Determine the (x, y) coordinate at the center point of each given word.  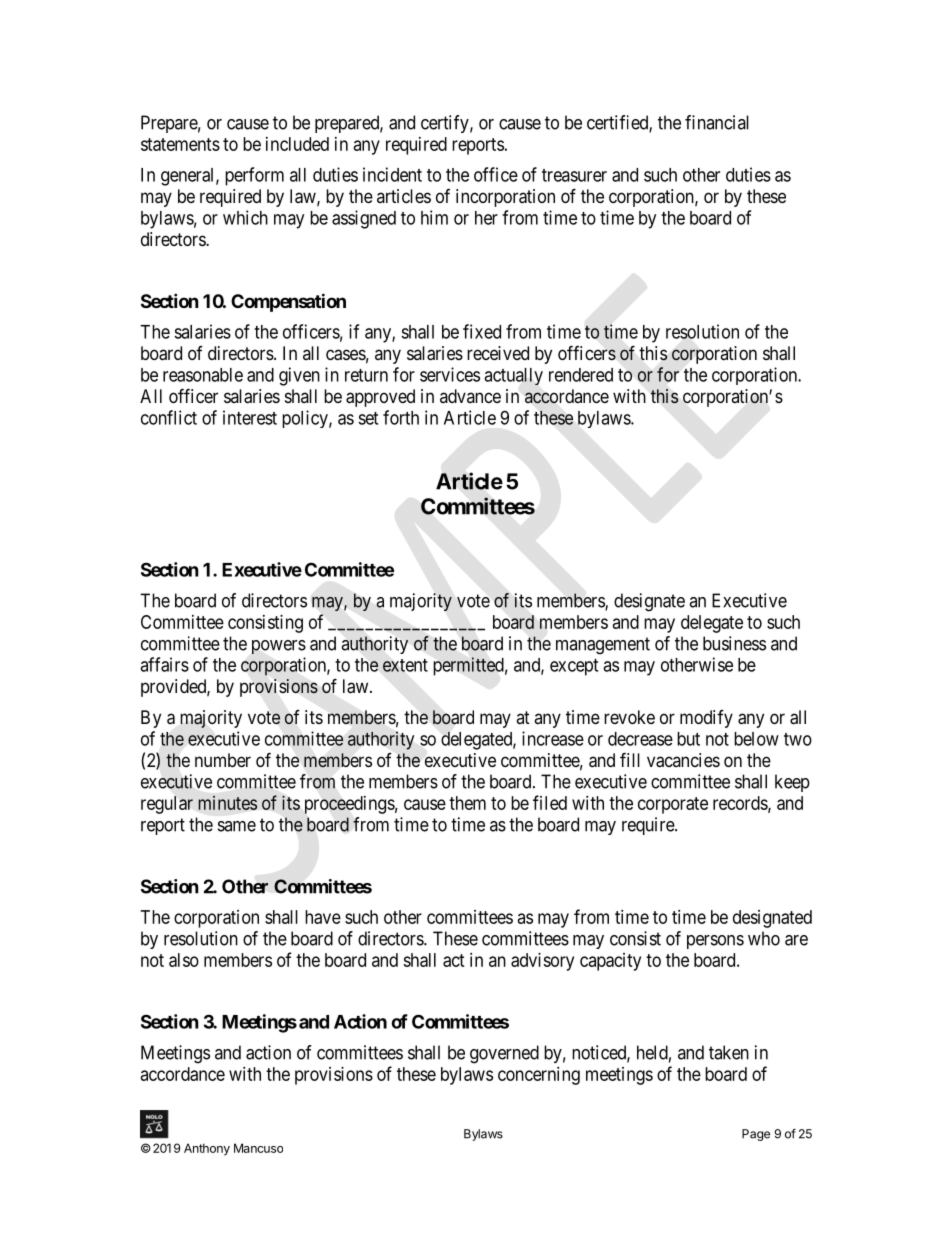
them (467, 803)
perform (254, 176)
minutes (227, 803)
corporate (673, 805)
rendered (581, 375)
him (434, 217)
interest (250, 417)
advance (470, 396)
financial (717, 122)
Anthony (207, 1149)
